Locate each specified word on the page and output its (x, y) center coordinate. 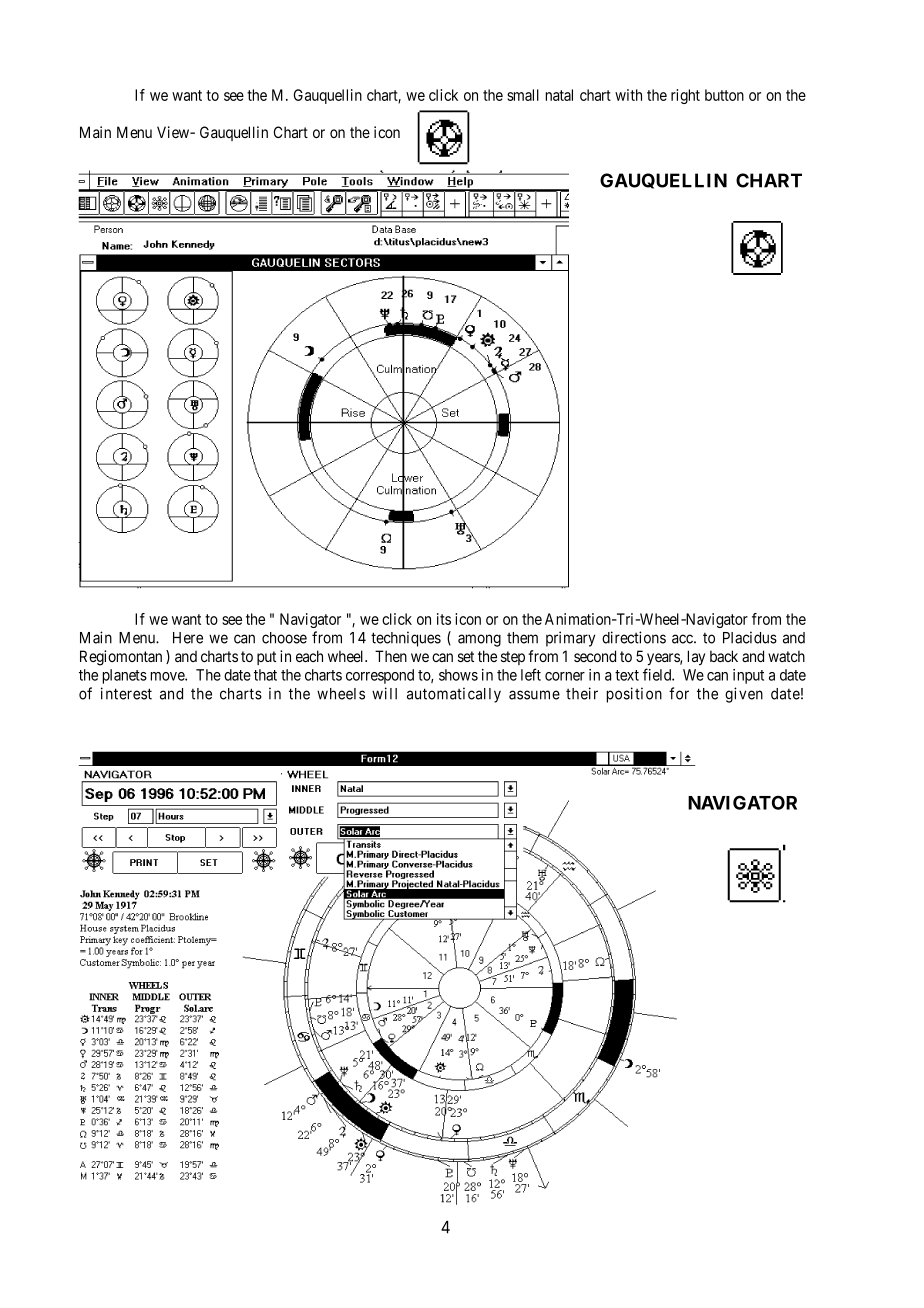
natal (559, 95)
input (748, 676)
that (265, 675)
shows (458, 675)
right (685, 96)
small (523, 95)
